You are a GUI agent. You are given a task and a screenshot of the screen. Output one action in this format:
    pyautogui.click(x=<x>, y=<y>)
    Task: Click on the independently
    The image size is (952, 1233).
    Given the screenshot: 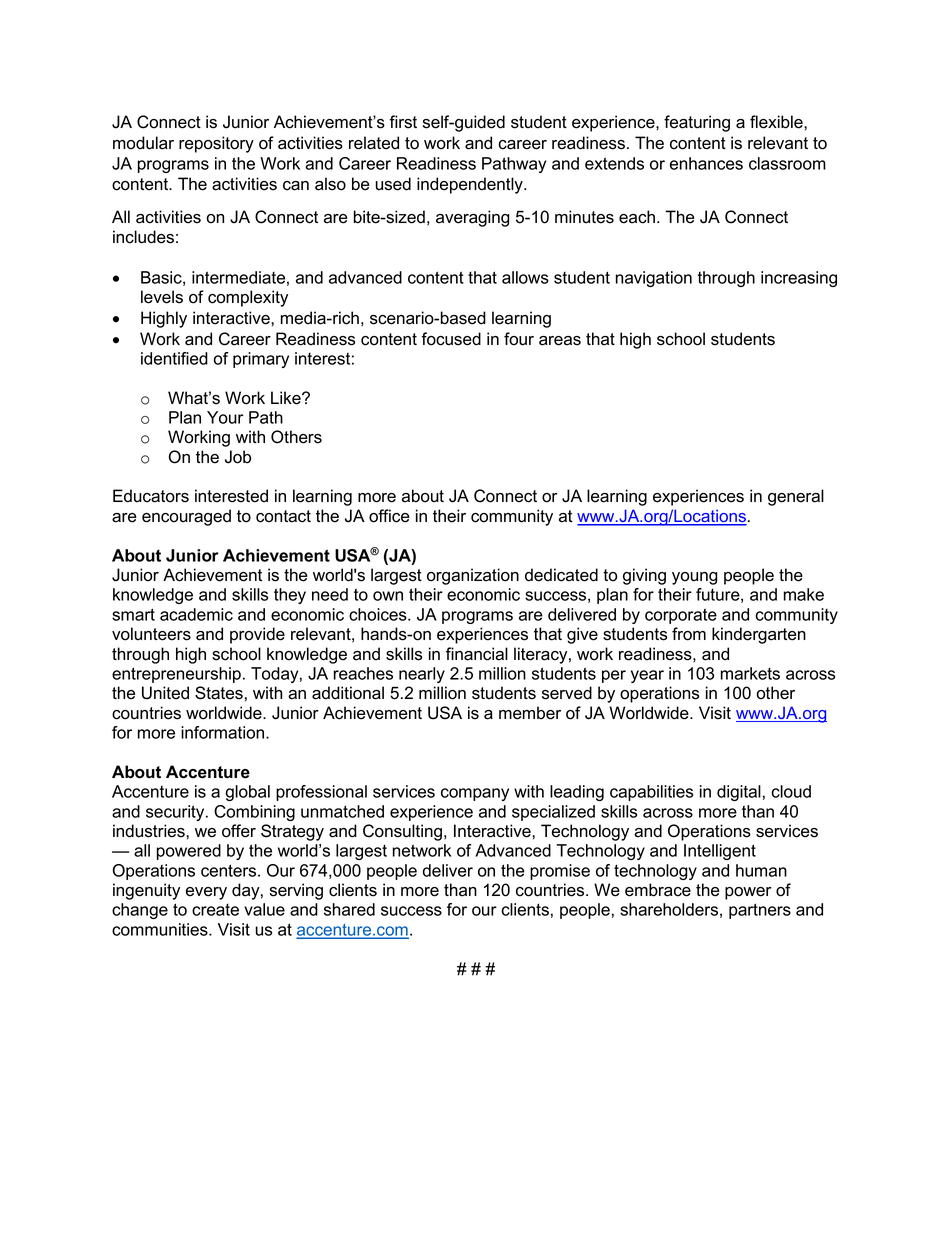 What is the action you would take?
    pyautogui.click(x=471, y=185)
